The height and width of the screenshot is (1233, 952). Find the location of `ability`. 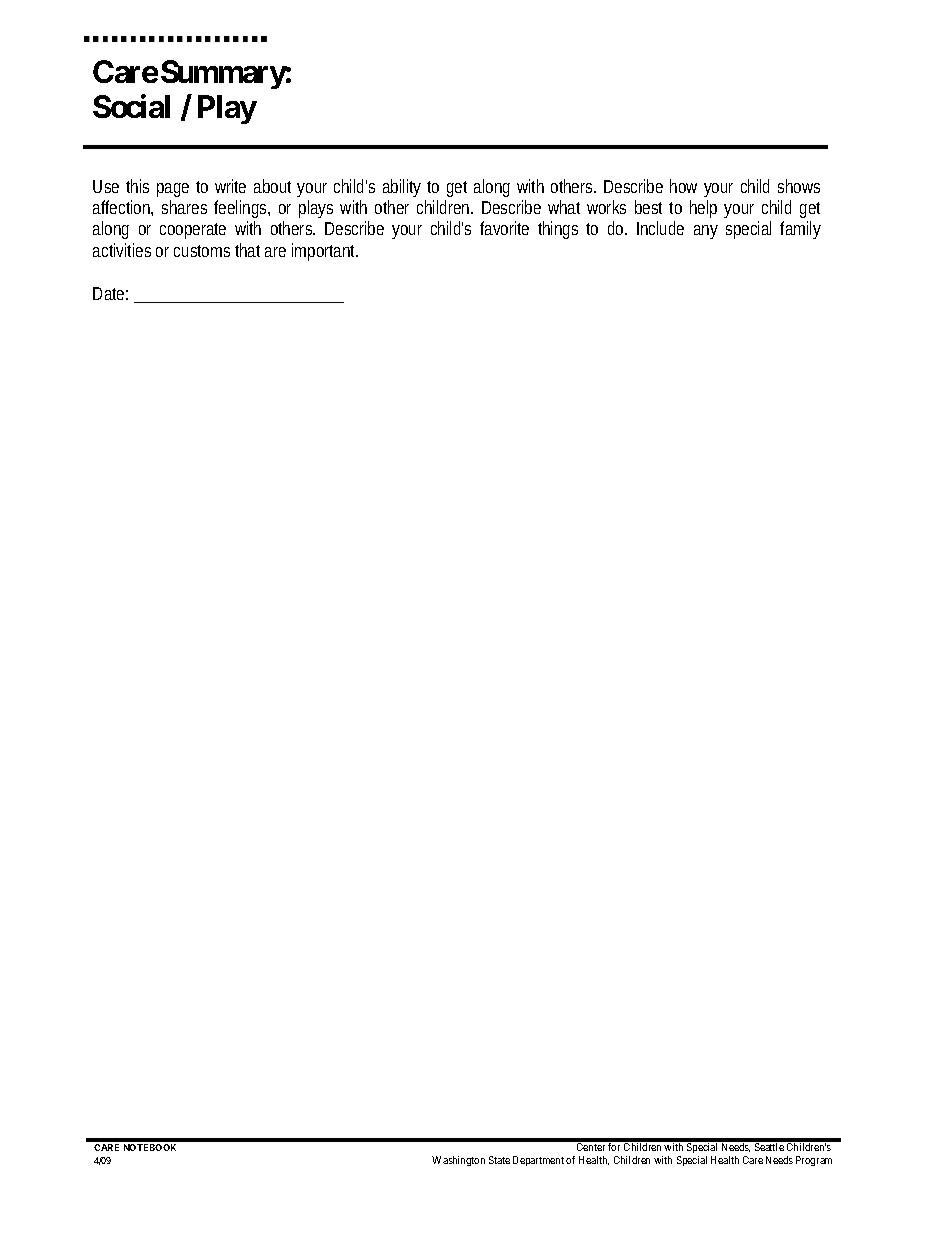

ability is located at coordinates (402, 188).
